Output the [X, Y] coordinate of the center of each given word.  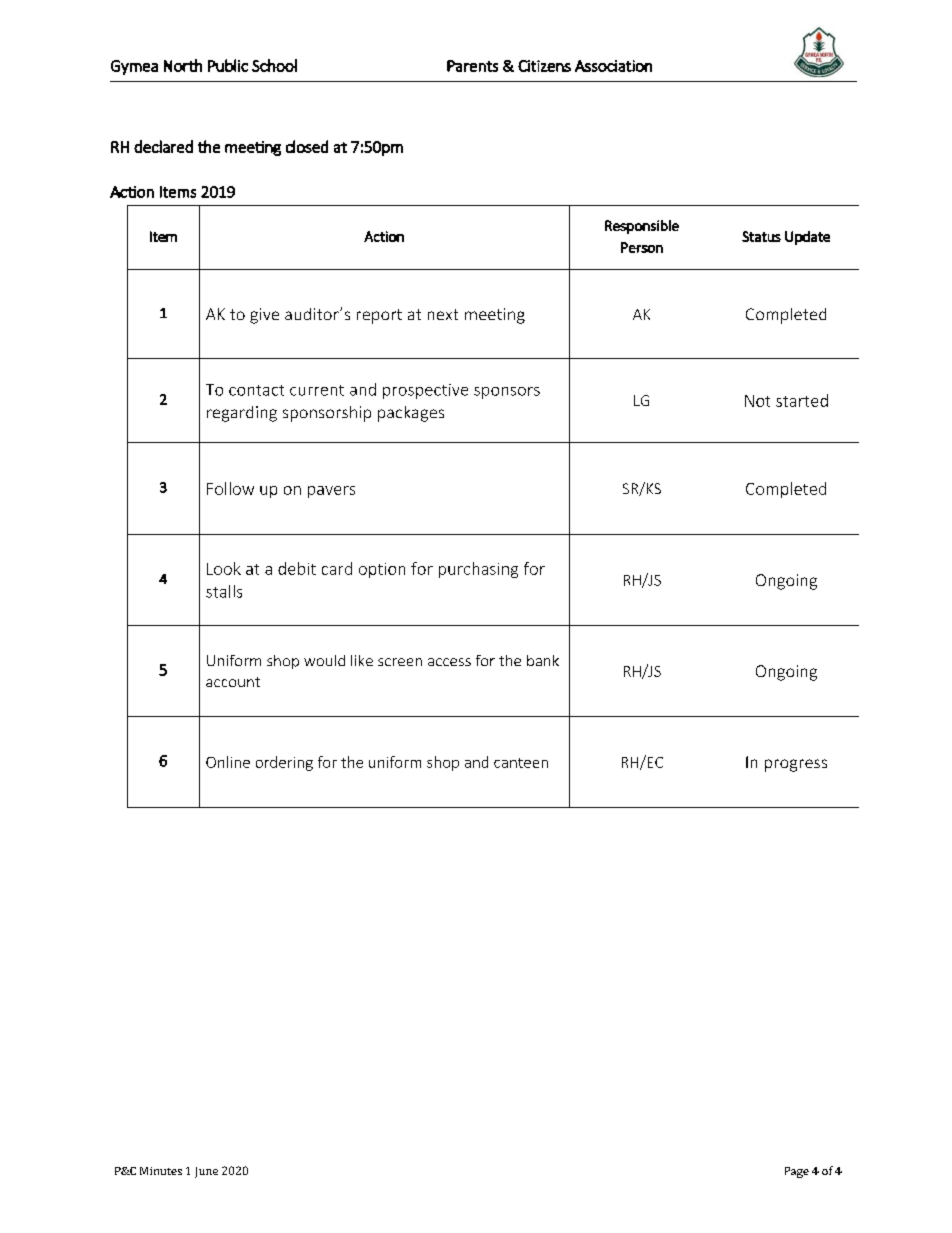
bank [543, 660]
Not [757, 401]
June [206, 1172]
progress [796, 765]
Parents [472, 66]
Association [613, 66]
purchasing [478, 570]
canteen [521, 763]
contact [256, 390]
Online [228, 762]
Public [228, 65]
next [443, 314]
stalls [224, 591]
